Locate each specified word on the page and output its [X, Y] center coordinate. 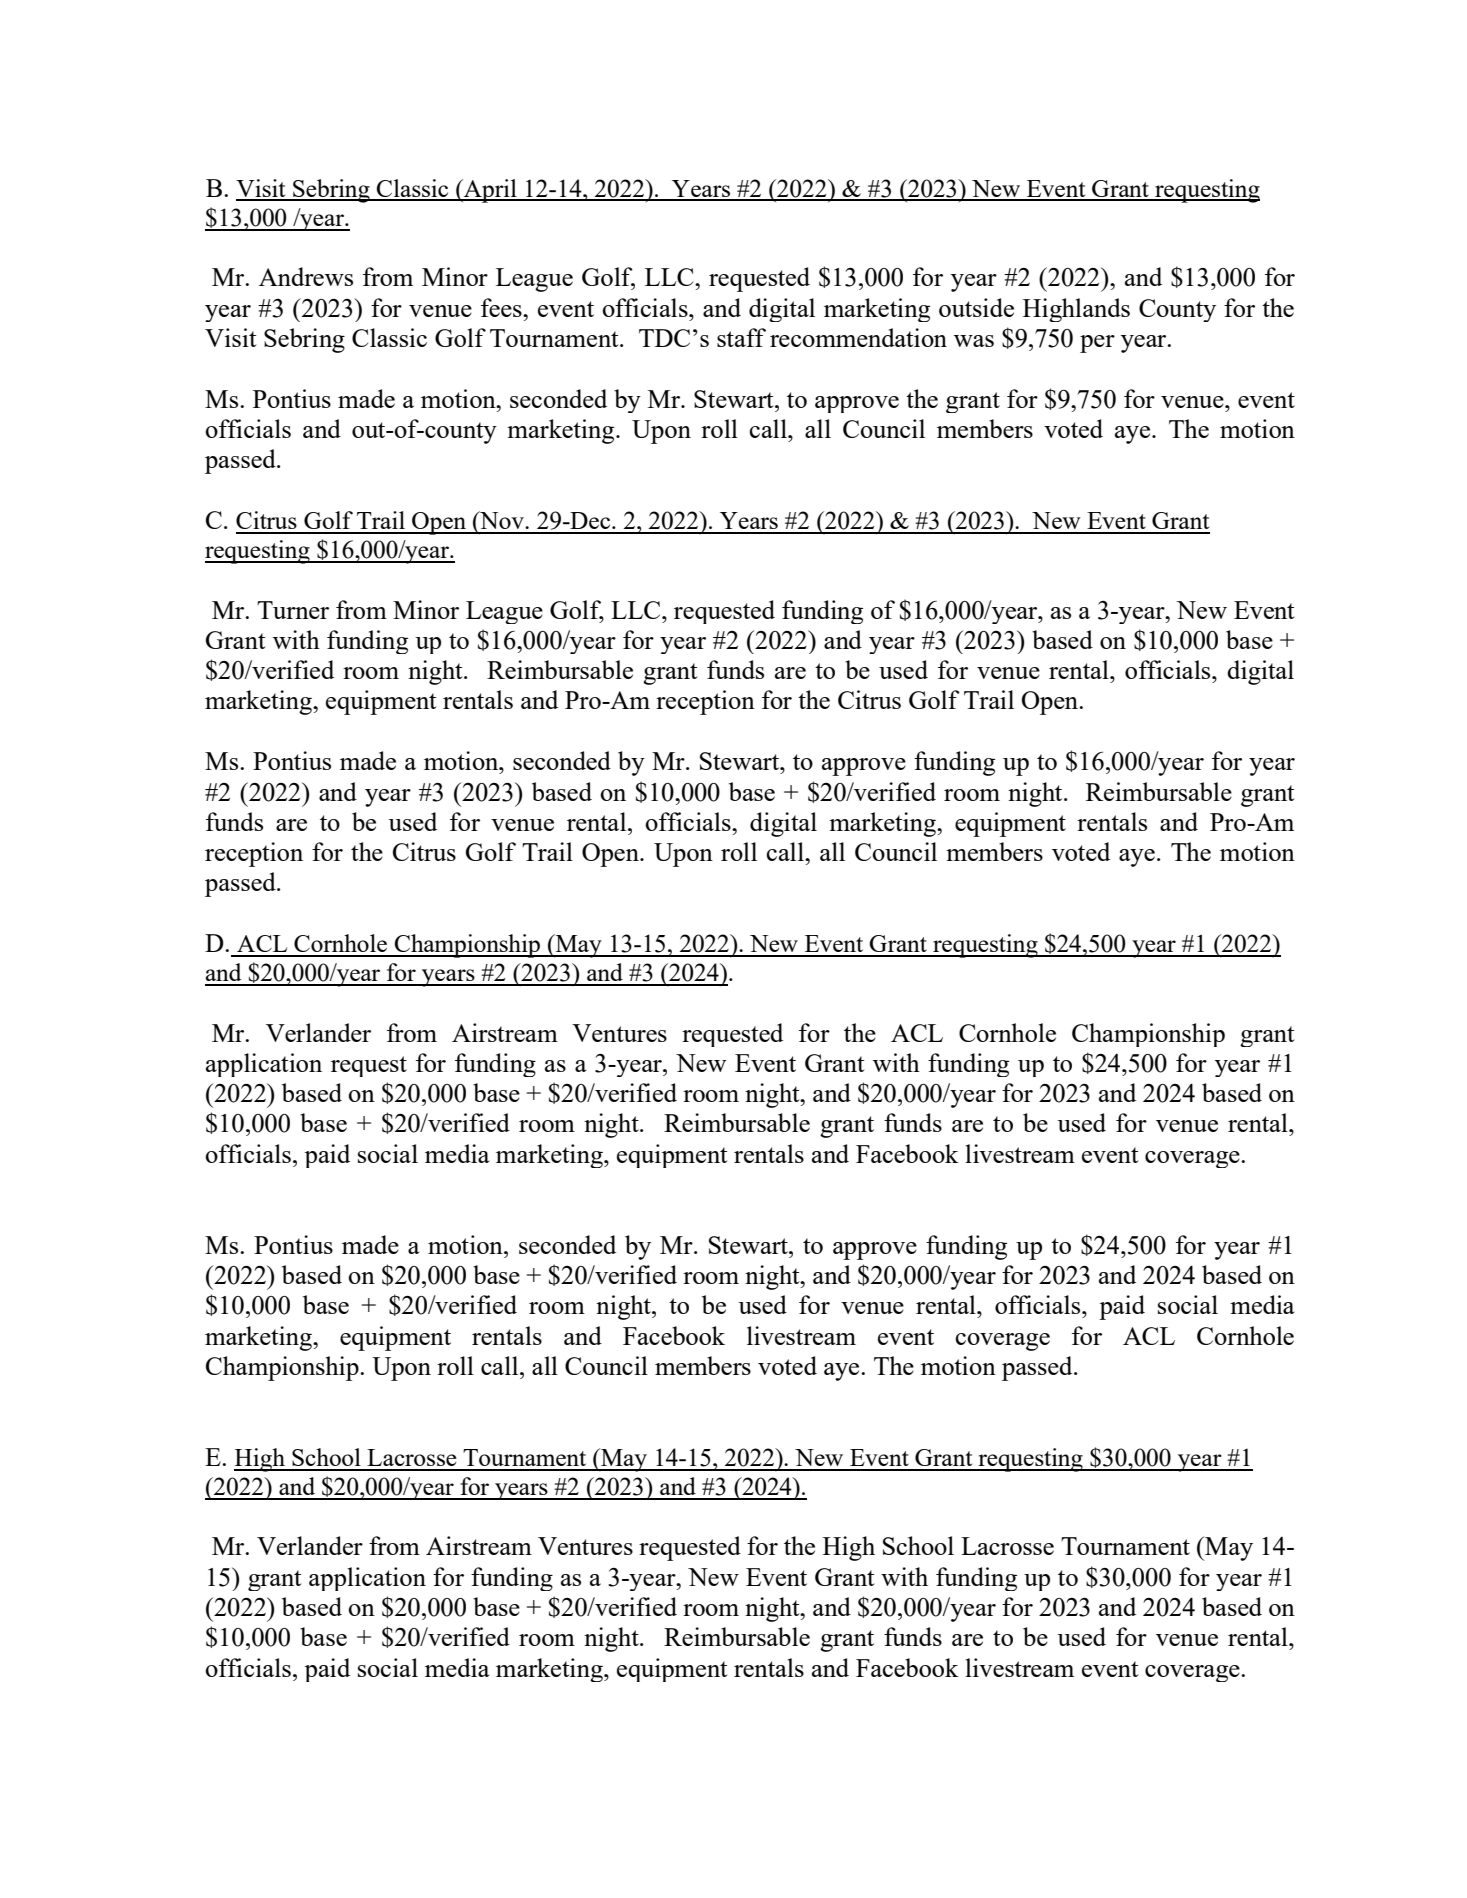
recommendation [858, 337]
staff [741, 337]
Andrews [306, 276]
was [974, 341]
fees [502, 307]
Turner [293, 610]
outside [976, 307]
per [1097, 344]
